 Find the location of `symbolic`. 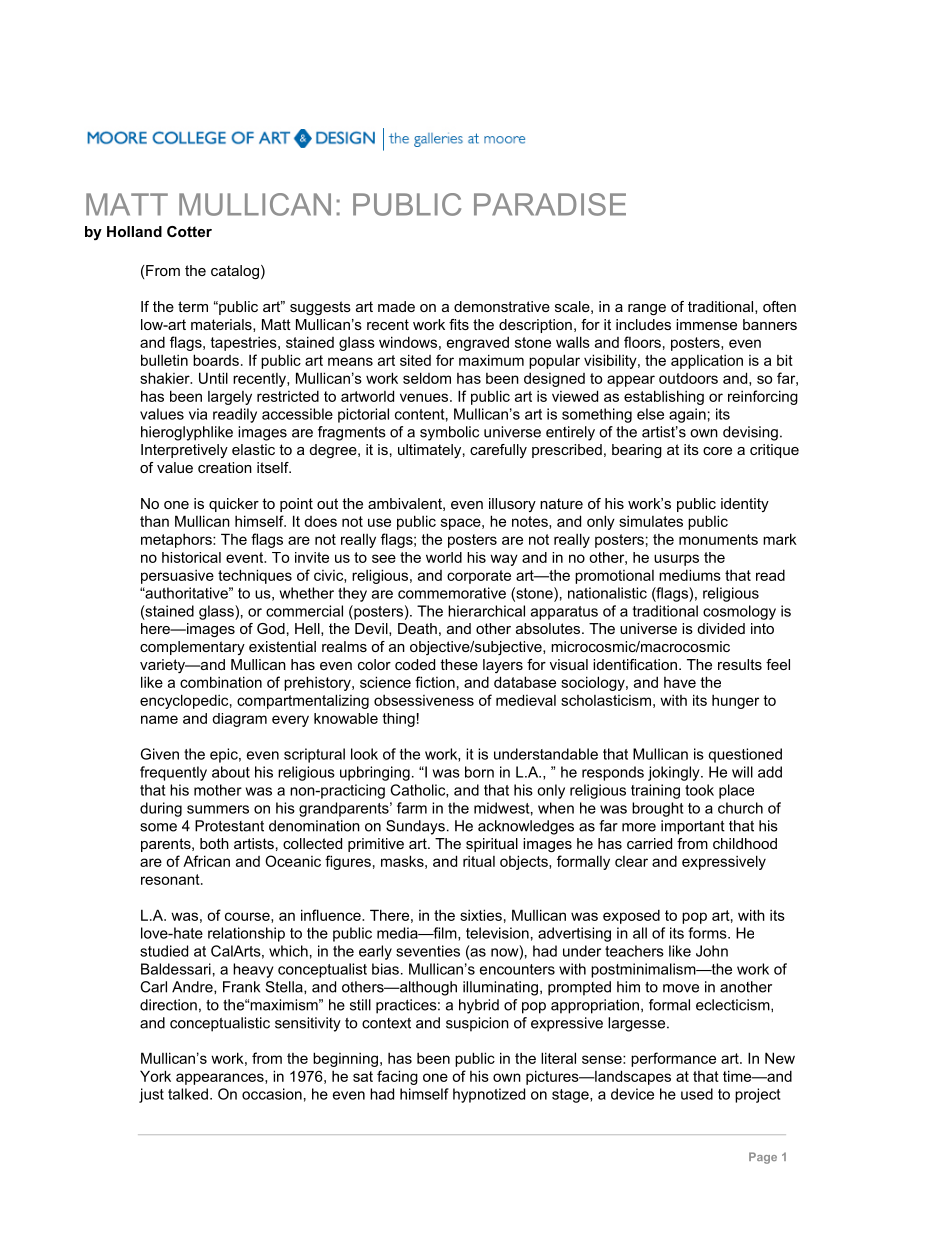

symbolic is located at coordinates (449, 433).
